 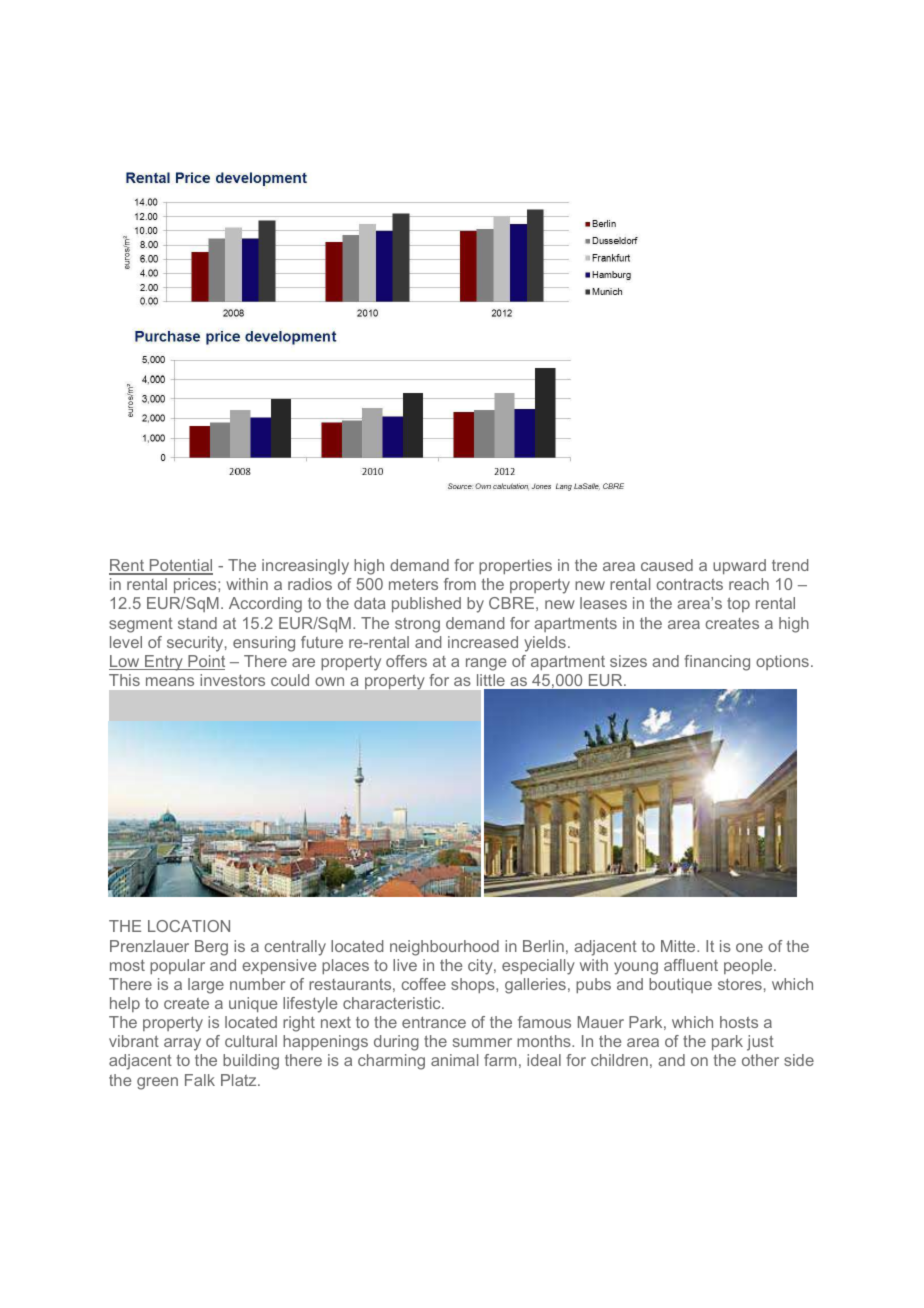 What do you see at coordinates (749, 947) in the screenshot?
I see `one` at bounding box center [749, 947].
